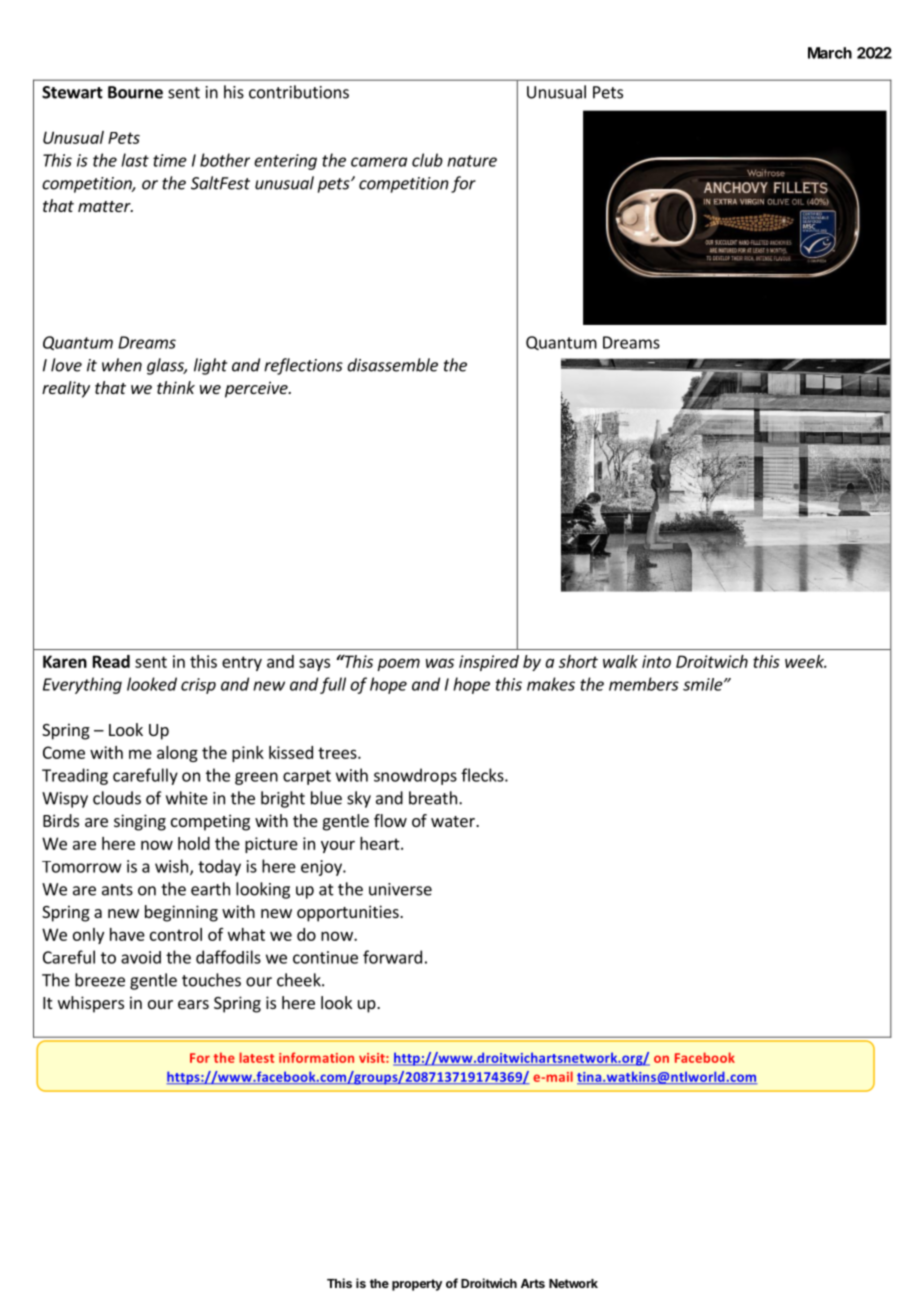 Image resolution: width=924 pixels, height=1307 pixels. Describe the element at coordinates (830, 53) in the page. I see `March` at that location.
